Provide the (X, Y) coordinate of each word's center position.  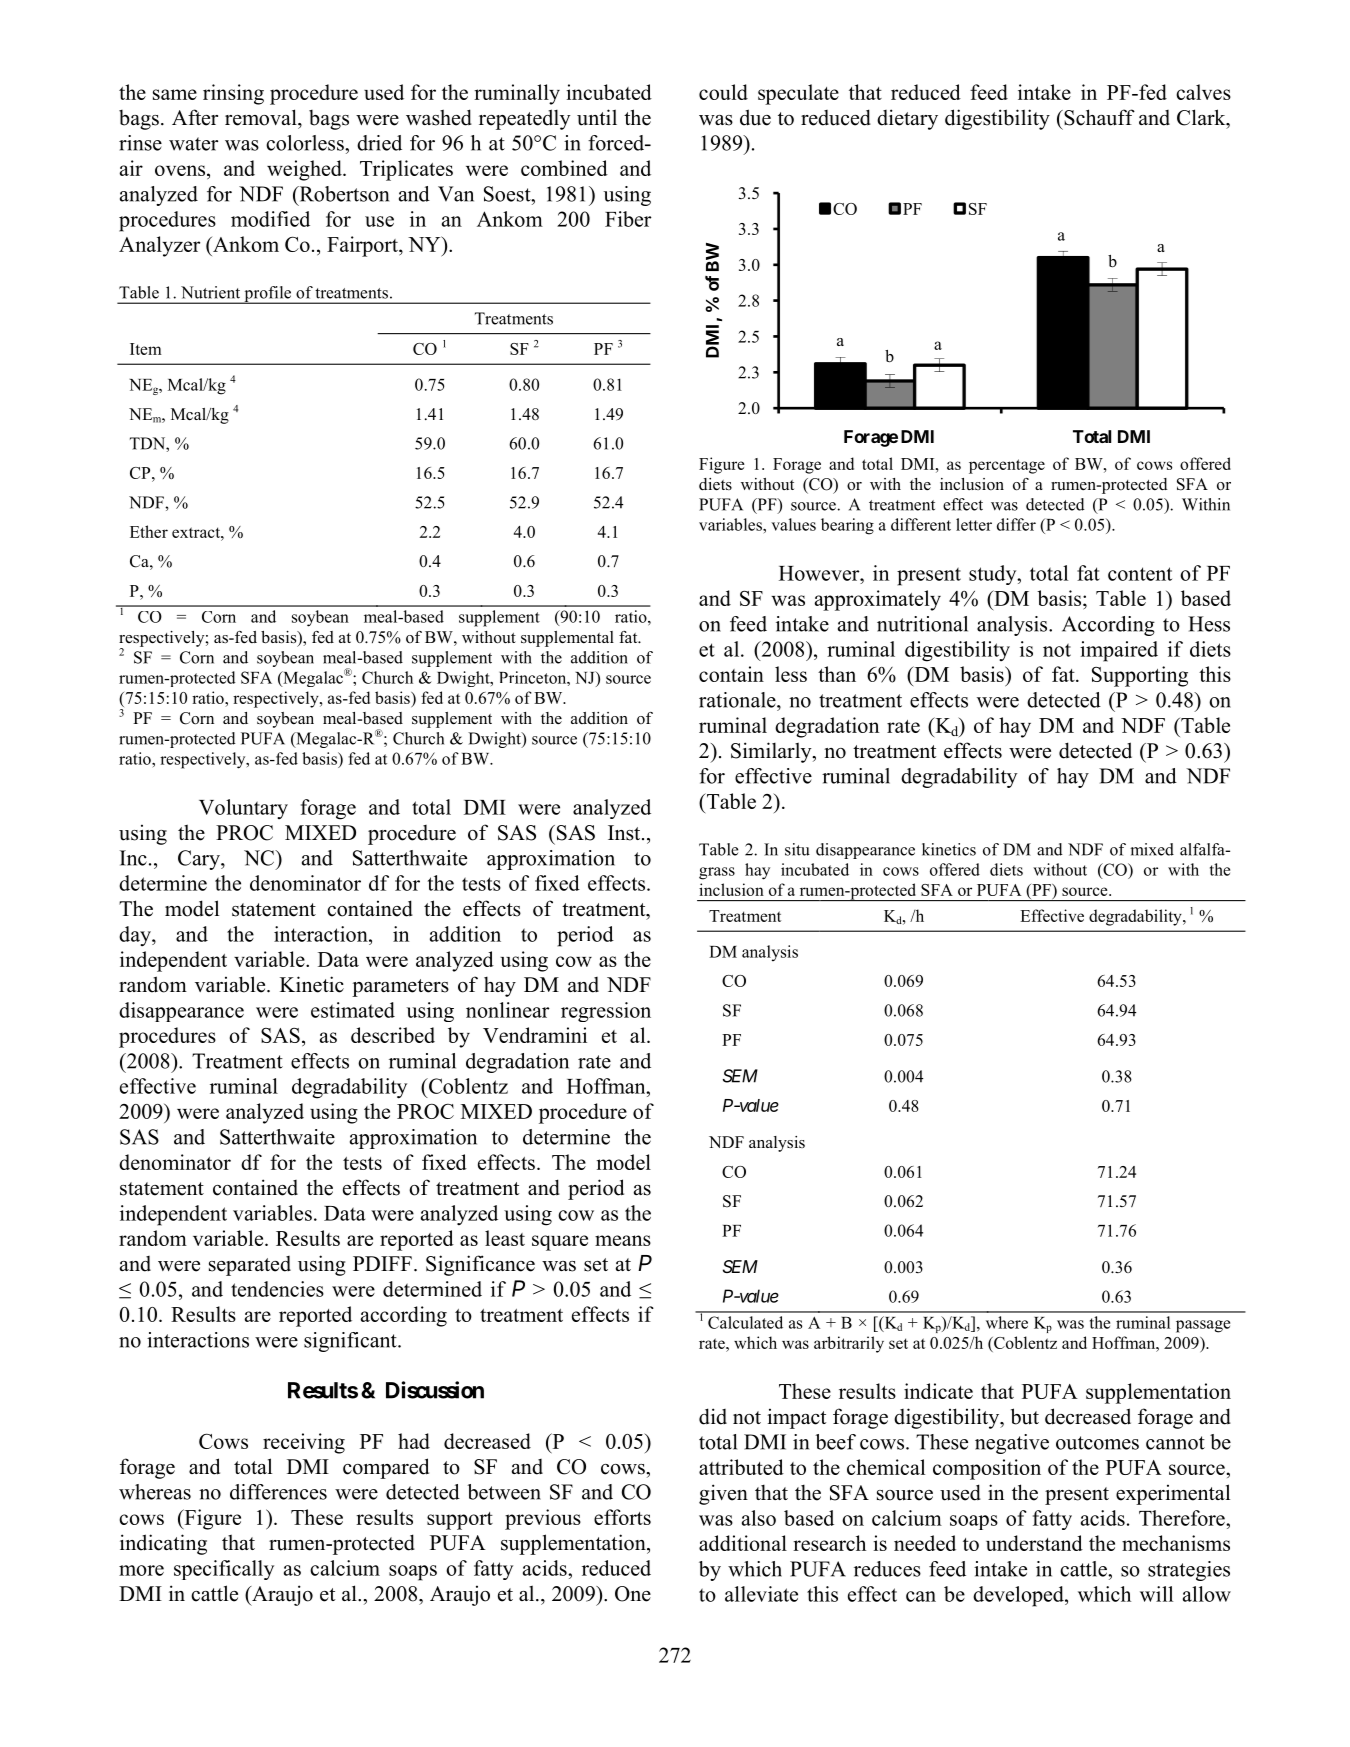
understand (1034, 1543)
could (723, 92)
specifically (224, 1570)
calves (1203, 92)
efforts (622, 1517)
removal (262, 117)
